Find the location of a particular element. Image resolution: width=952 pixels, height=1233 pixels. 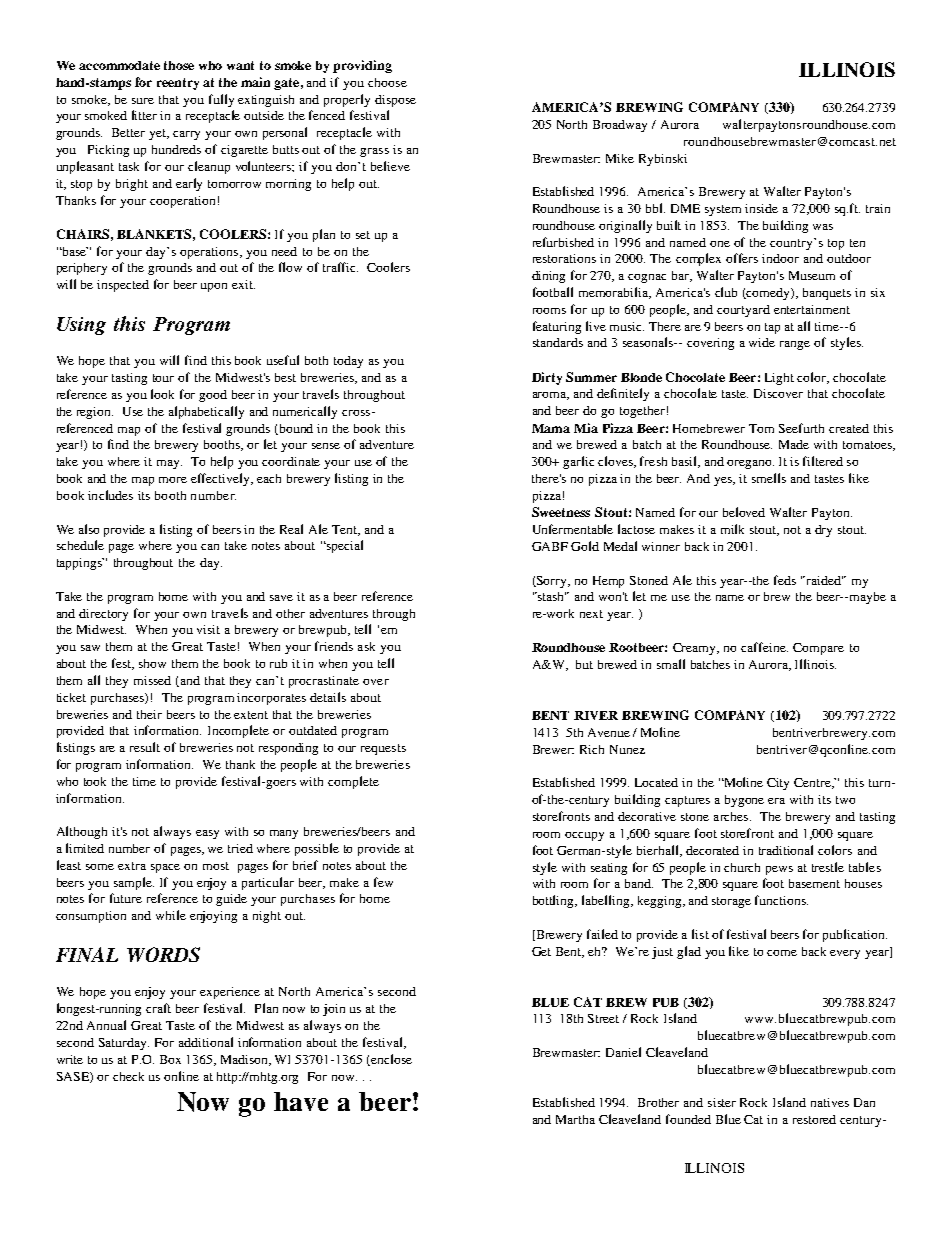

dispose is located at coordinates (395, 101).
